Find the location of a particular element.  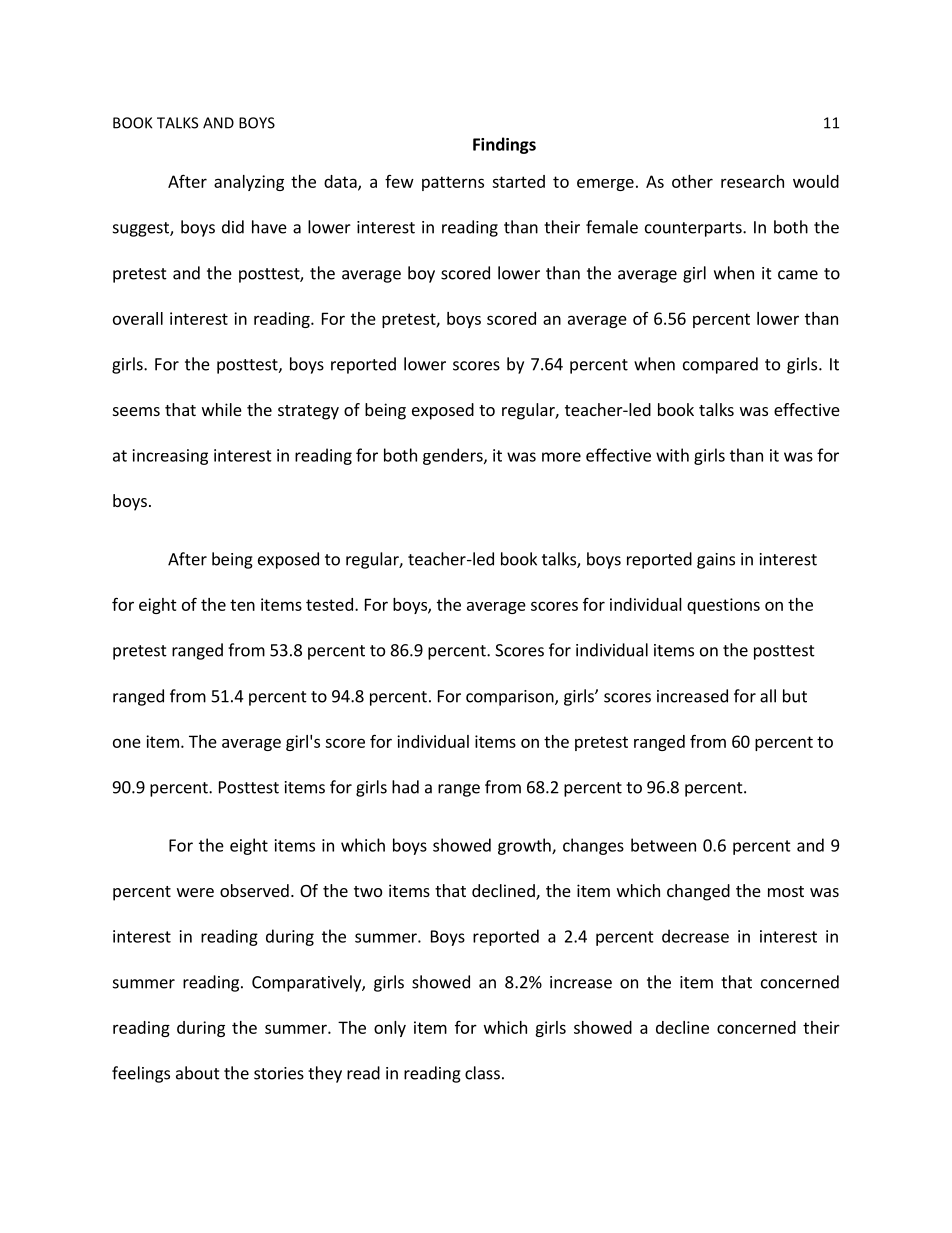

one is located at coordinates (127, 743).
